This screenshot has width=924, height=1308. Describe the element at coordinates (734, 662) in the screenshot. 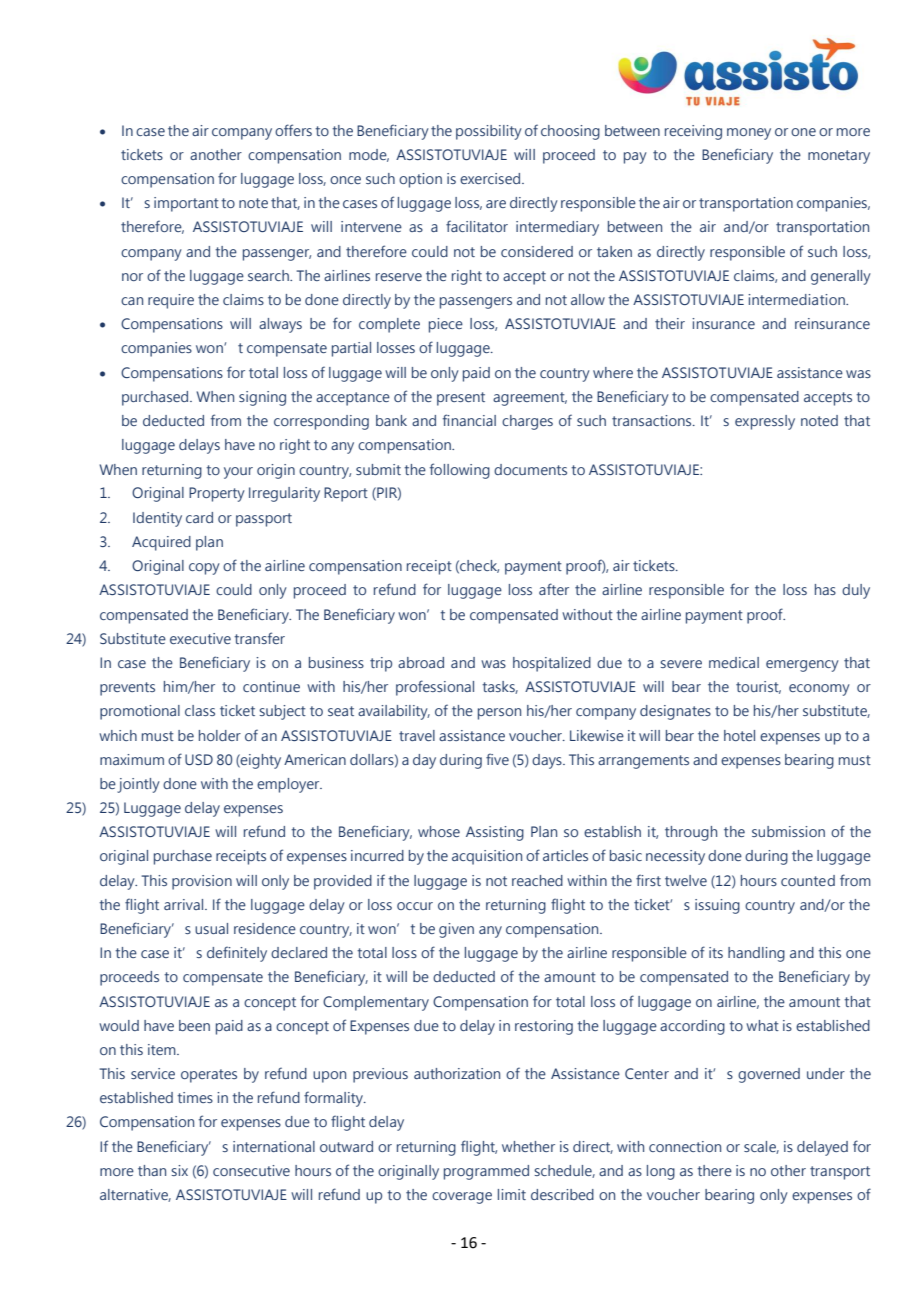

I see `medical` at that location.
